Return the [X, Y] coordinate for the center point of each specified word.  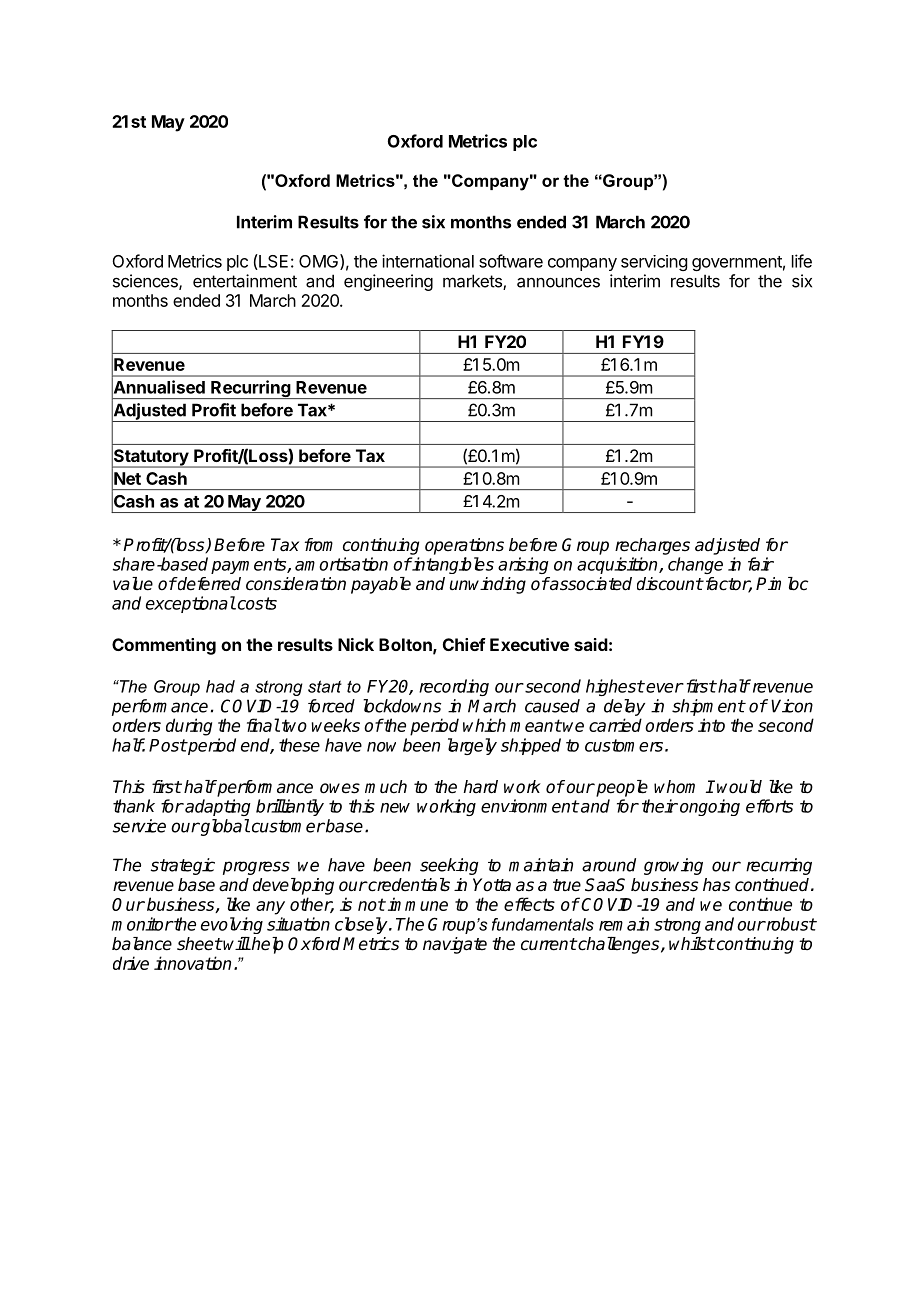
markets [473, 282]
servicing [654, 263]
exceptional [191, 604]
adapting [217, 807]
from [319, 545]
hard [480, 787]
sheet [199, 944]
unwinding [488, 585]
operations [464, 546]
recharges [652, 546]
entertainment [245, 281]
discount [670, 584]
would [739, 787]
